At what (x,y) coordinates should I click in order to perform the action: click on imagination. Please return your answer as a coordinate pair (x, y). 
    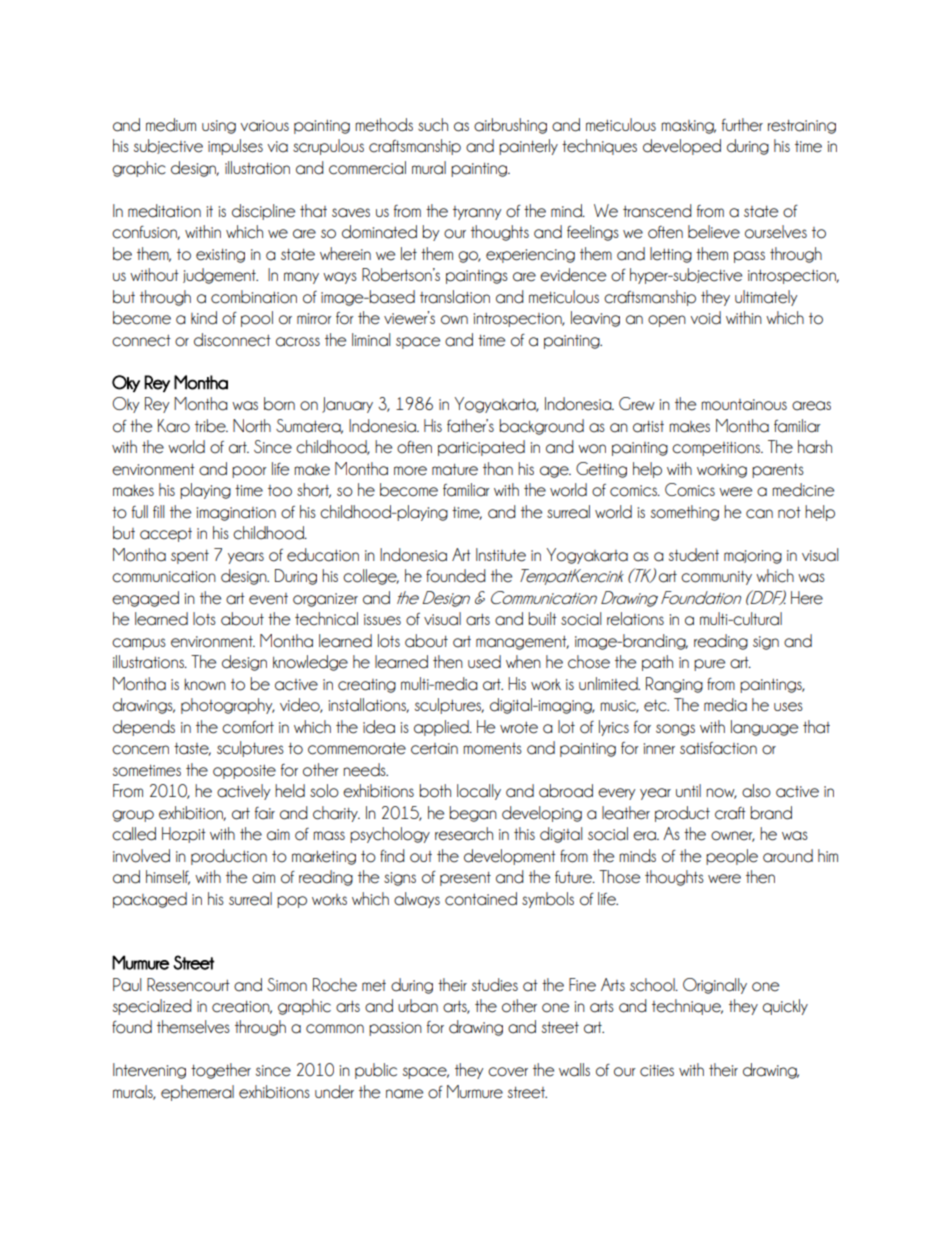
    Looking at the image, I should click on (236, 514).
